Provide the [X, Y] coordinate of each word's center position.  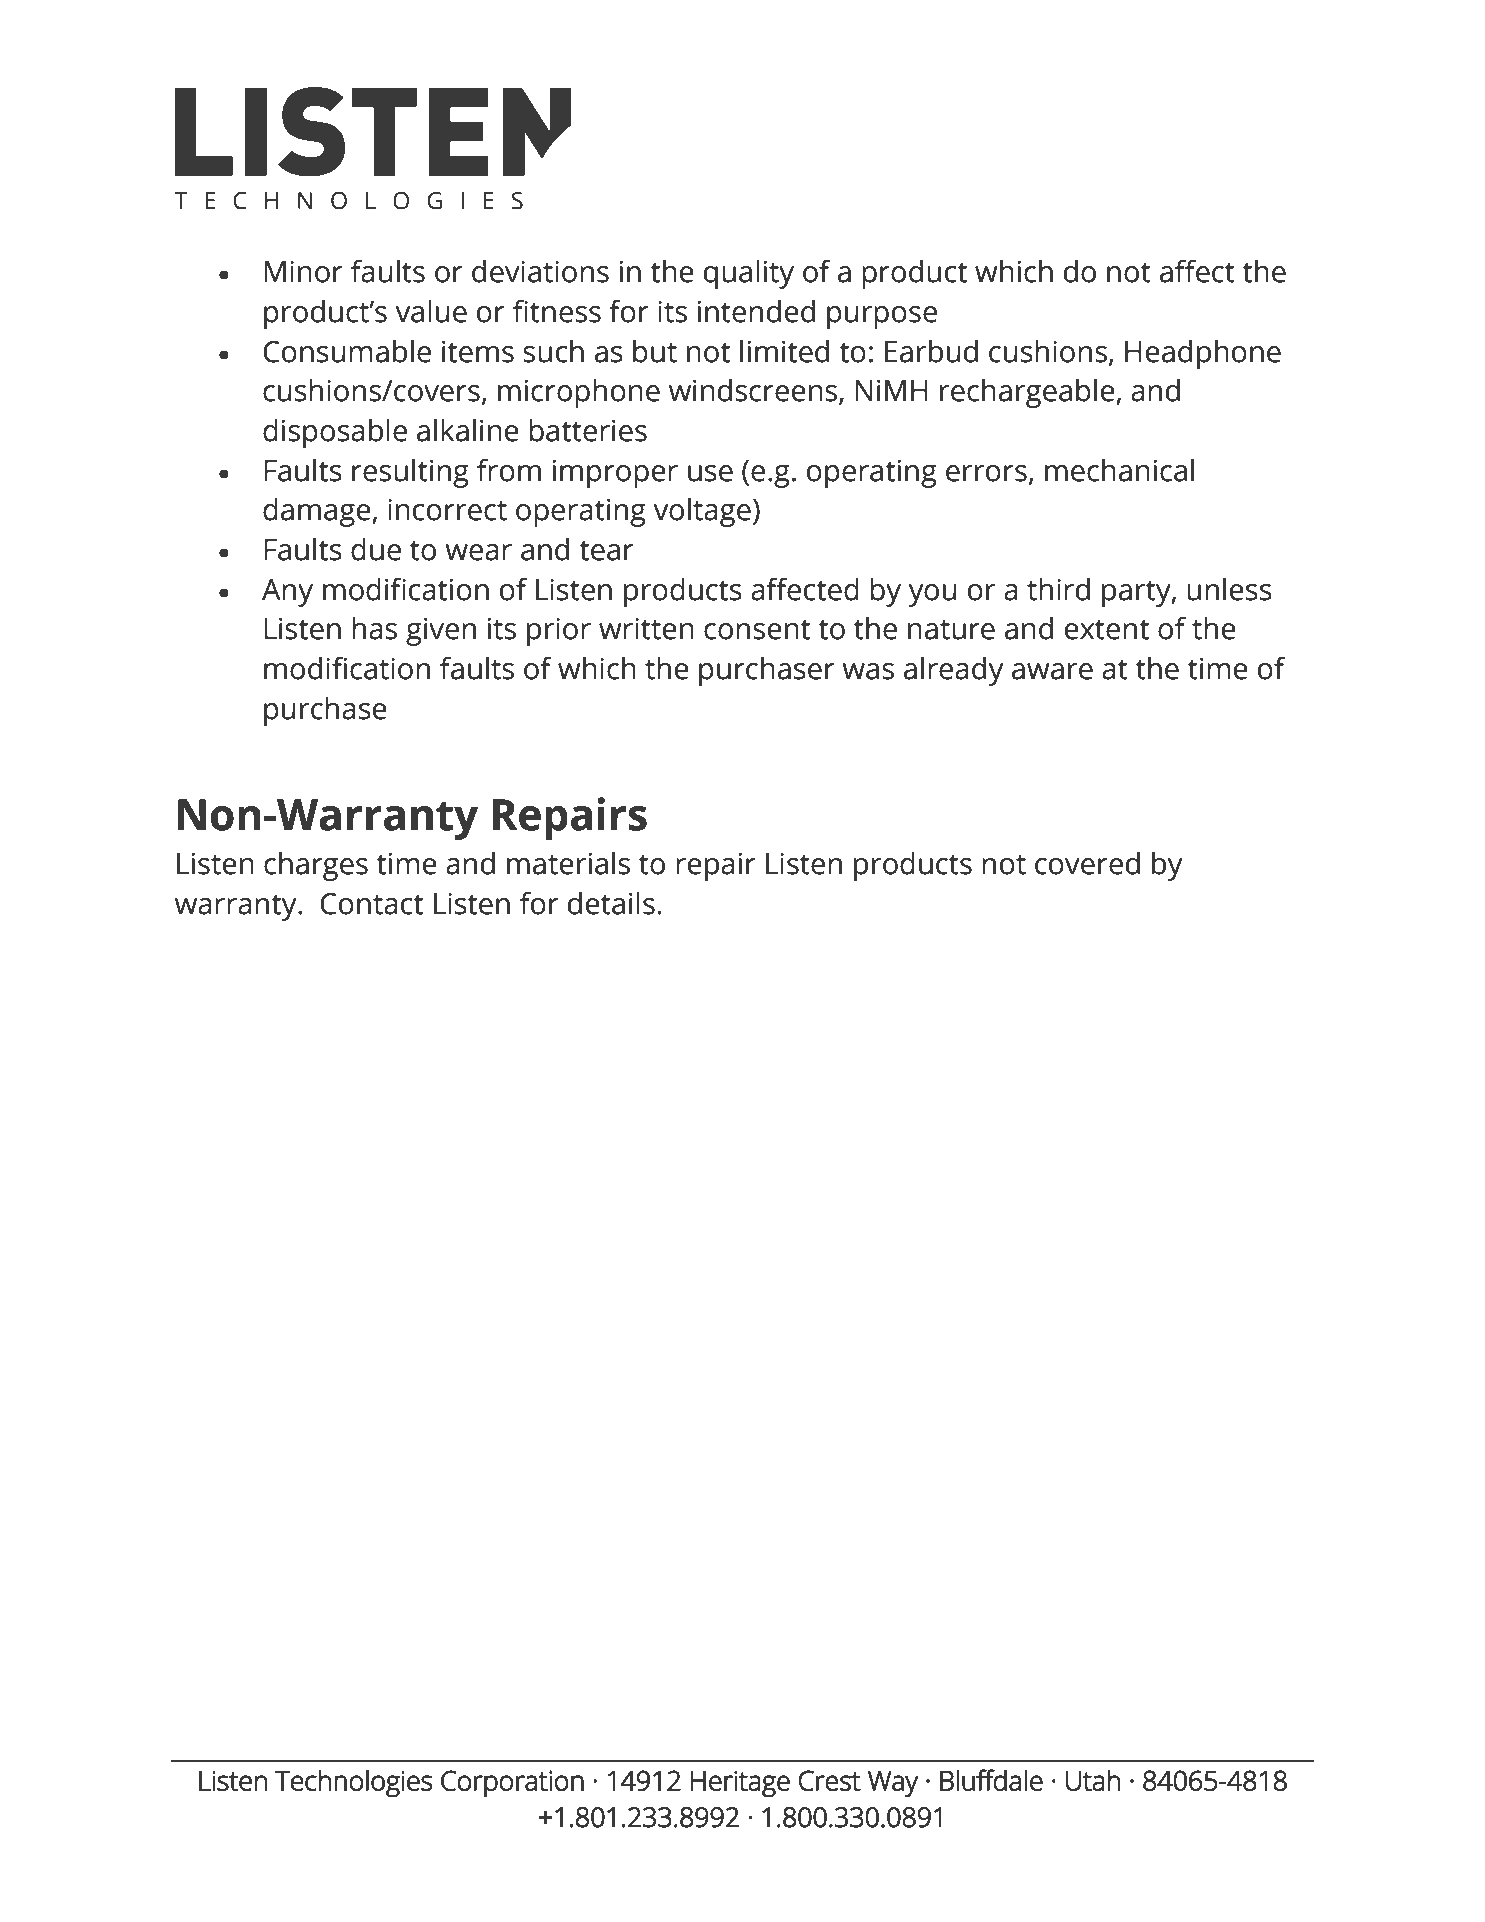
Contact [371, 904]
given [441, 631]
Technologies [354, 1783]
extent [1107, 630]
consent [757, 630]
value [431, 311]
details [611, 903]
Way [893, 1784]
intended [756, 311]
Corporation [512, 1784]
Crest [830, 1780]
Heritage [740, 1784]
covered [1087, 863]
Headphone [1203, 354]
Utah [1092, 1780]
